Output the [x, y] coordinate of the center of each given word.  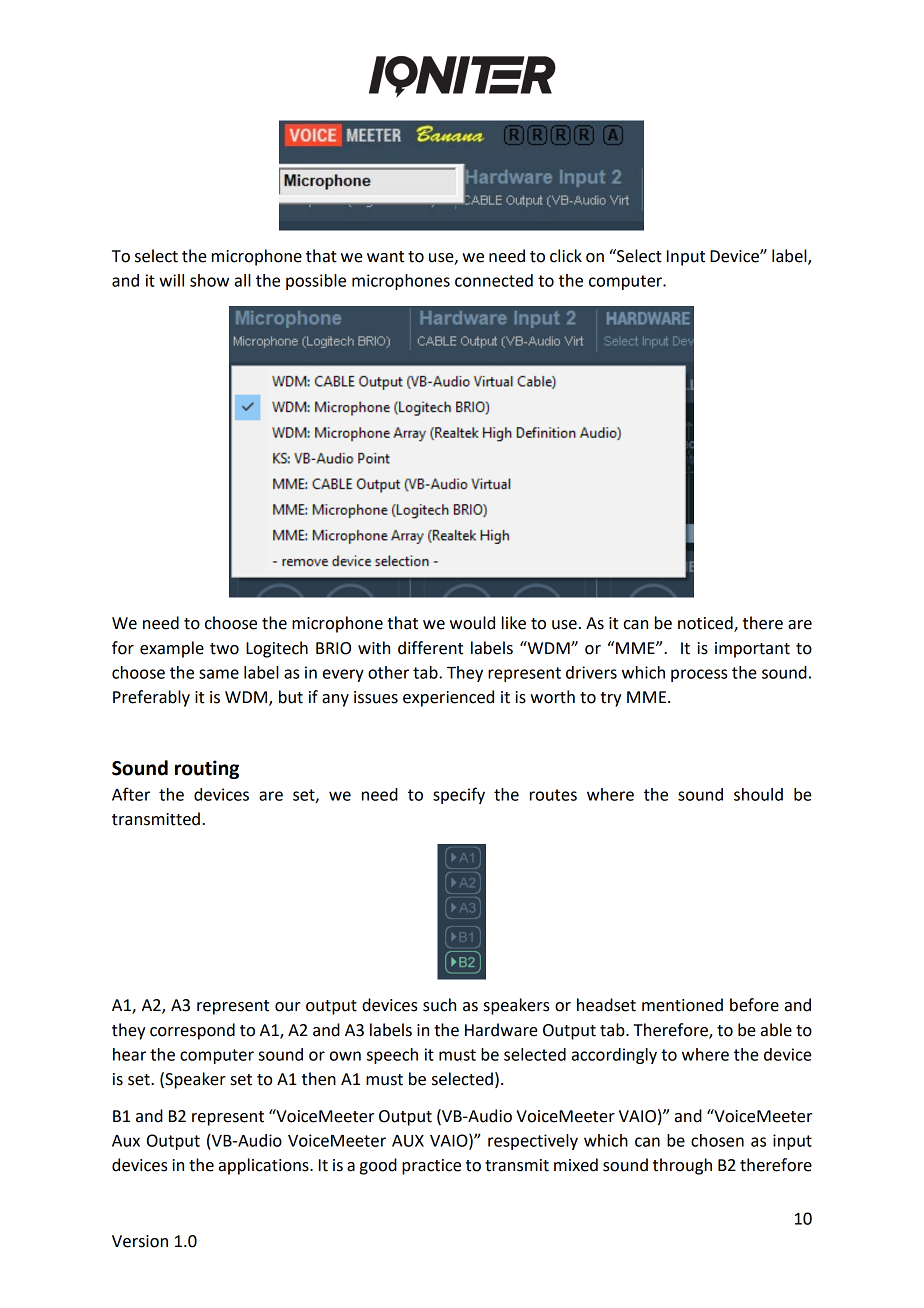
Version [140, 1241]
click [566, 256]
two [224, 649]
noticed [706, 624]
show [209, 280]
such [439, 1005]
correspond [192, 1031]
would [472, 623]
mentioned [682, 1005]
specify [459, 795]
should [758, 794]
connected [494, 280]
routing [207, 769]
